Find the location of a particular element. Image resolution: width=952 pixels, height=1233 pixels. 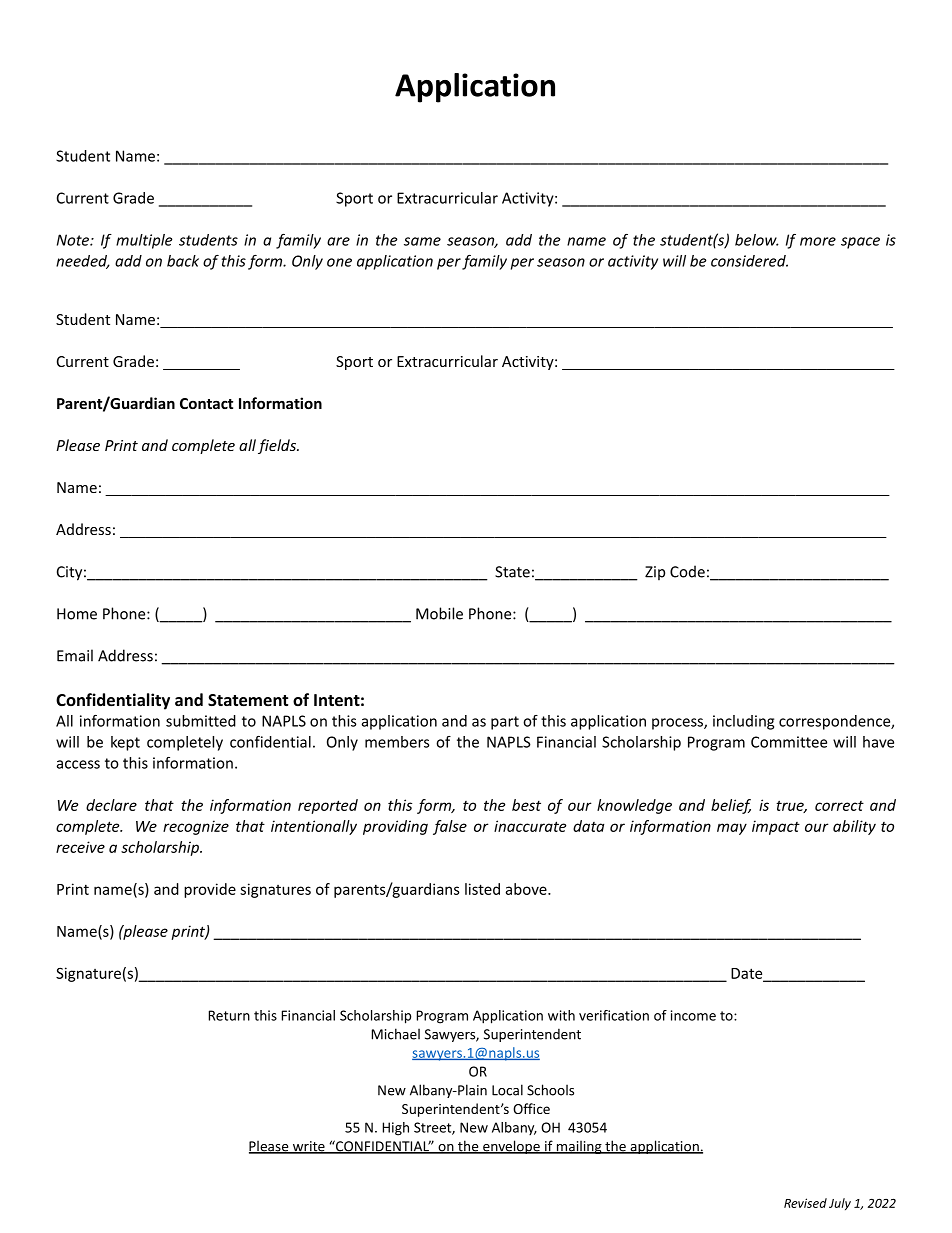

write is located at coordinates (308, 1147).
